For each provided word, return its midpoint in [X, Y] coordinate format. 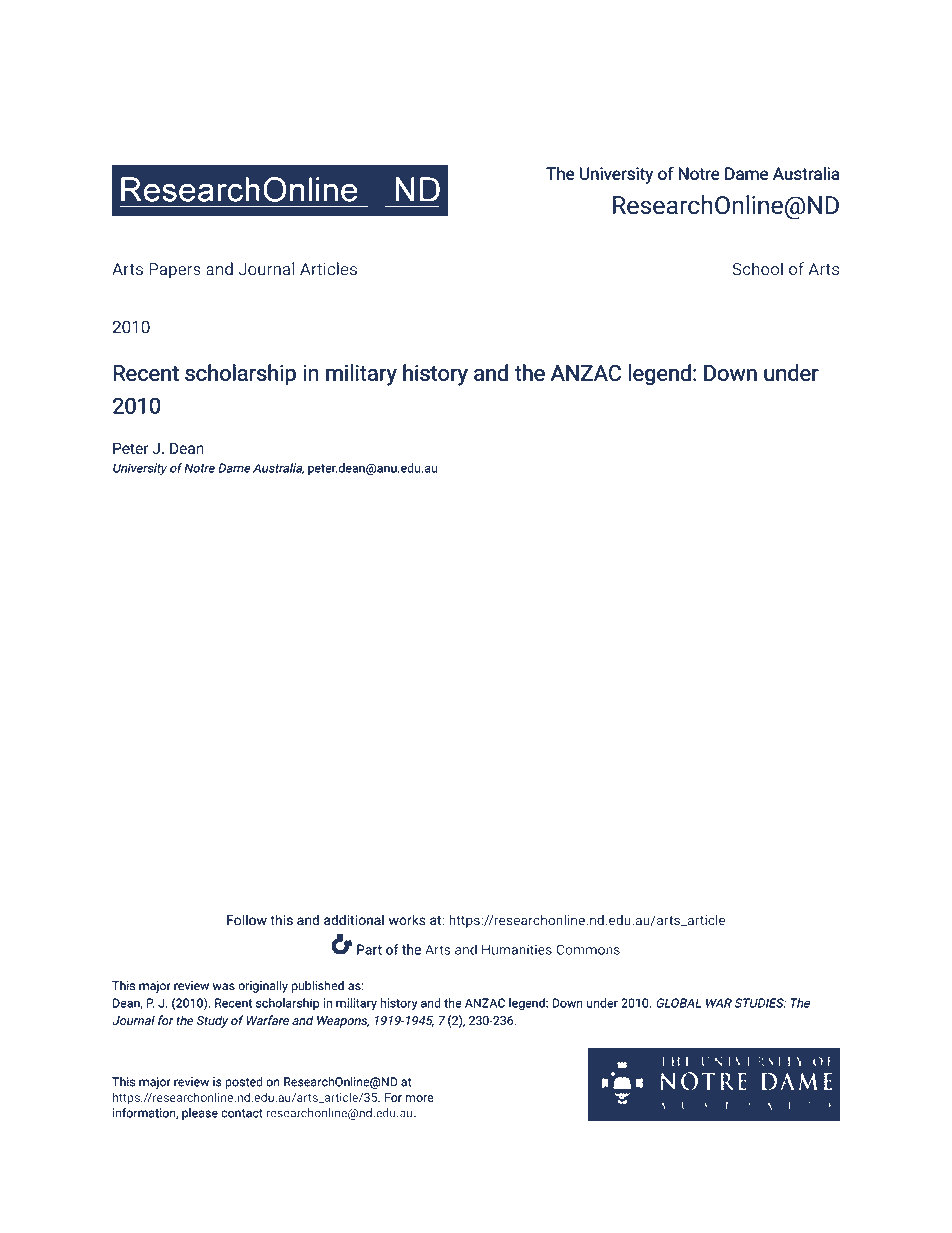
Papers [175, 271]
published [317, 986]
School [757, 269]
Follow [247, 920]
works [407, 920]
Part [369, 949]
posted [244, 1083]
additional [354, 920]
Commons [588, 949]
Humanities [517, 949]
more [420, 1098]
